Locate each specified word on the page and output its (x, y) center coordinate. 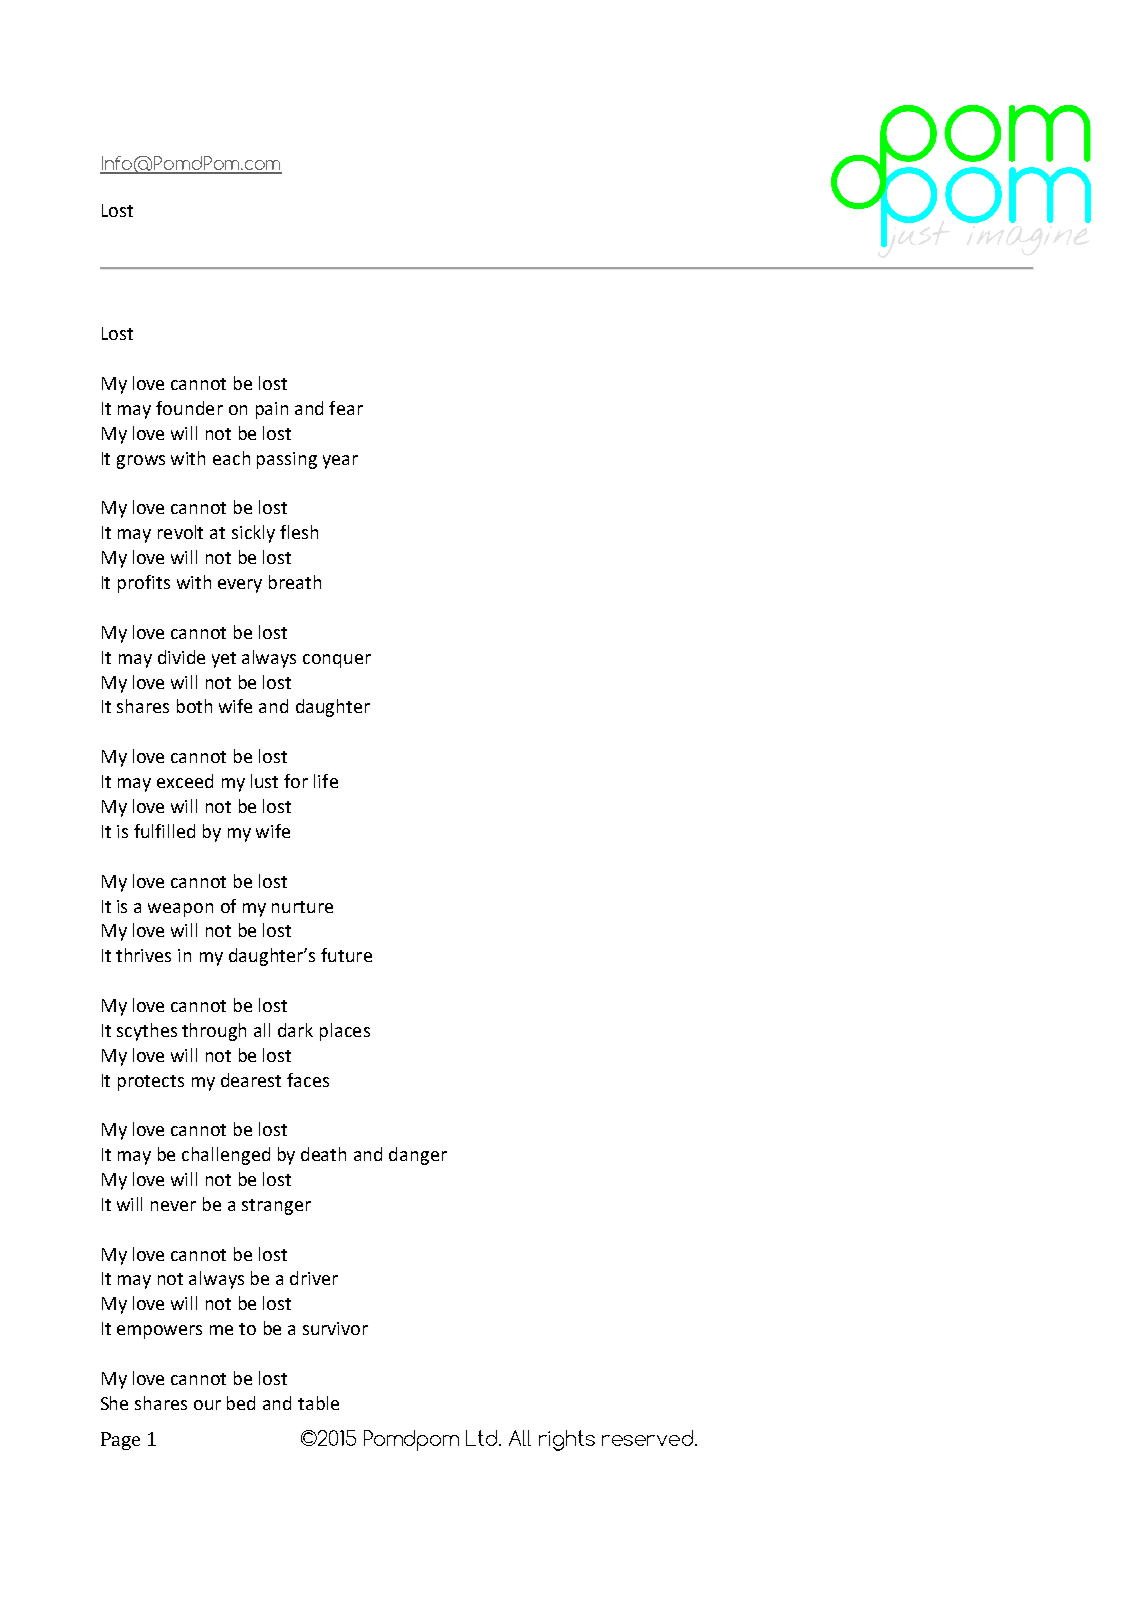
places (345, 1032)
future (346, 955)
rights (567, 1440)
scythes (147, 1032)
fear (346, 408)
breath (295, 582)
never (173, 1206)
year (340, 462)
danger (418, 1156)
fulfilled (164, 831)
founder (189, 408)
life (326, 781)
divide (181, 657)
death (323, 1154)
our (207, 1405)
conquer (337, 661)
